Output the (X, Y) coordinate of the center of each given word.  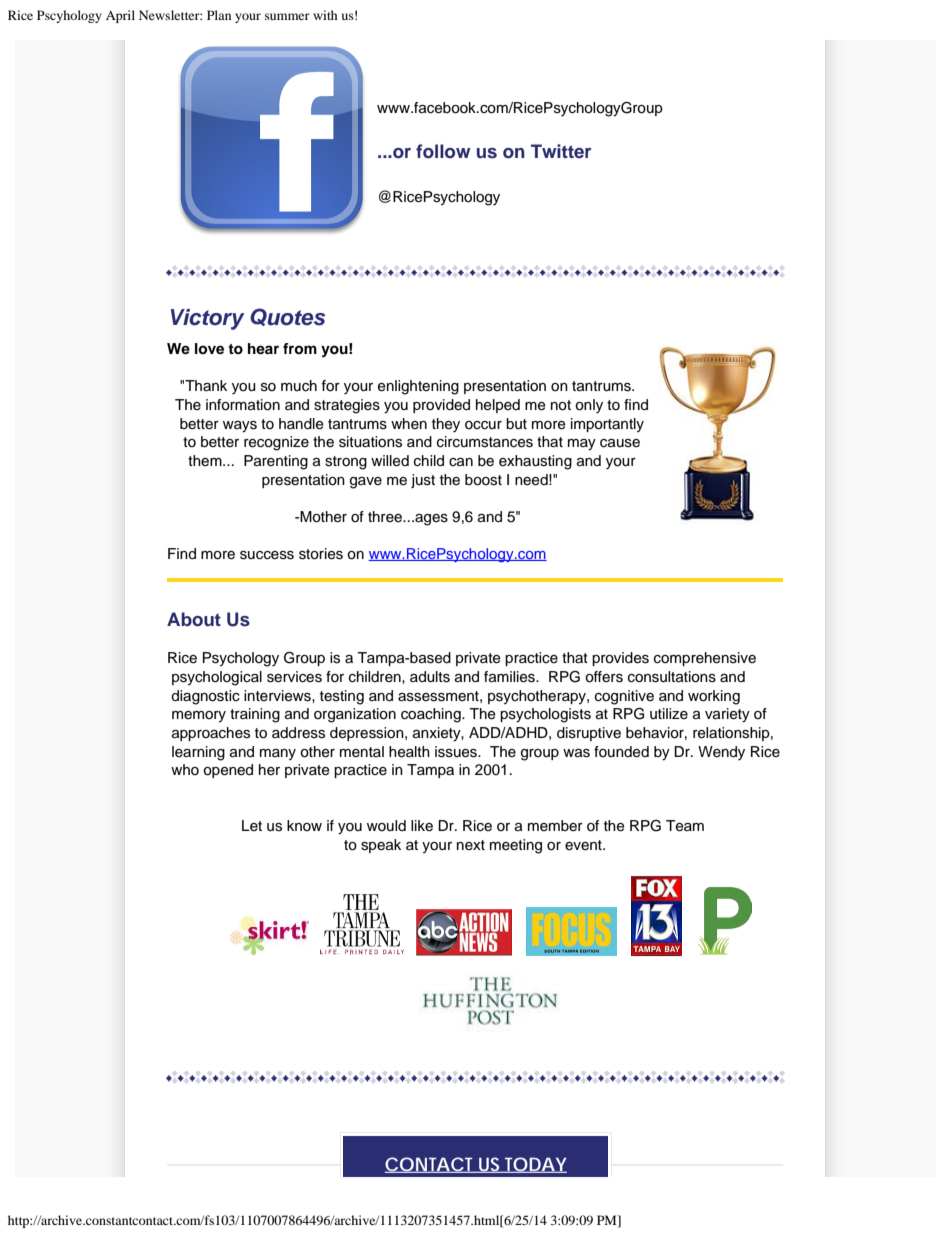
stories (321, 554)
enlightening (418, 387)
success (267, 555)
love (209, 349)
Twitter (561, 151)
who (185, 770)
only (589, 406)
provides (620, 659)
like (422, 826)
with (325, 15)
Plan (219, 15)
